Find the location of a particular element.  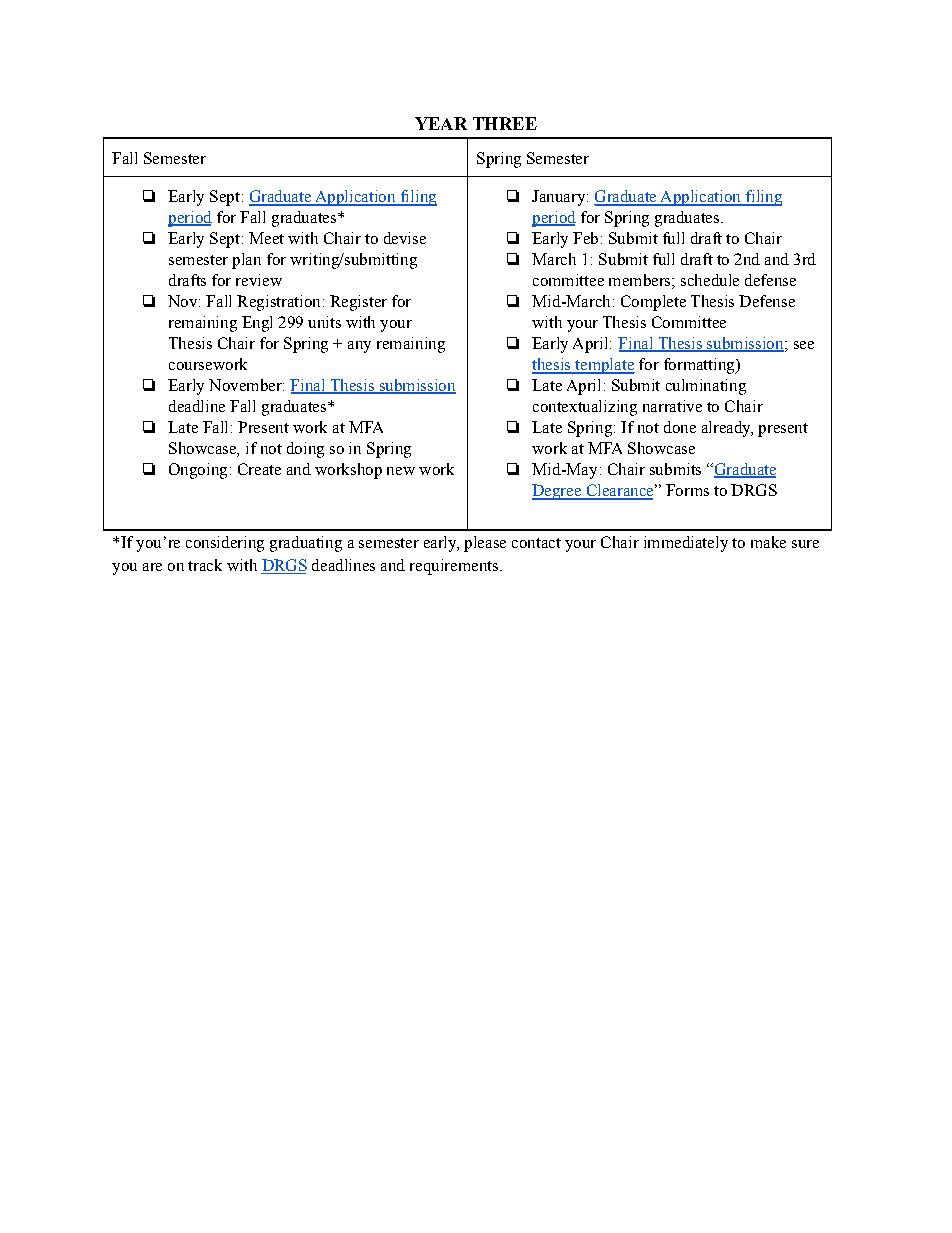

Engl is located at coordinates (257, 324).
